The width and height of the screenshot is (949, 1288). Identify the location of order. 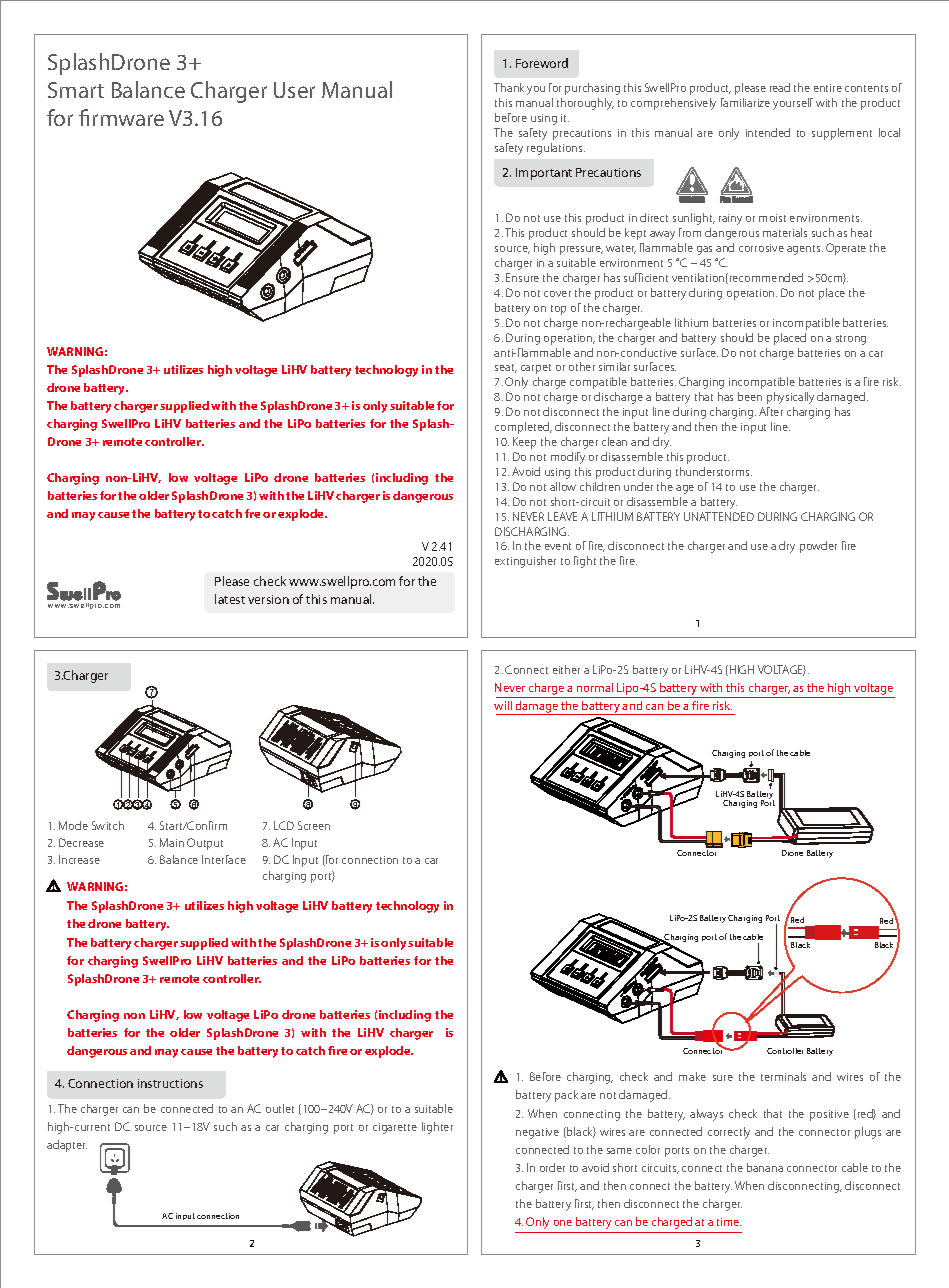
(552, 1167).
